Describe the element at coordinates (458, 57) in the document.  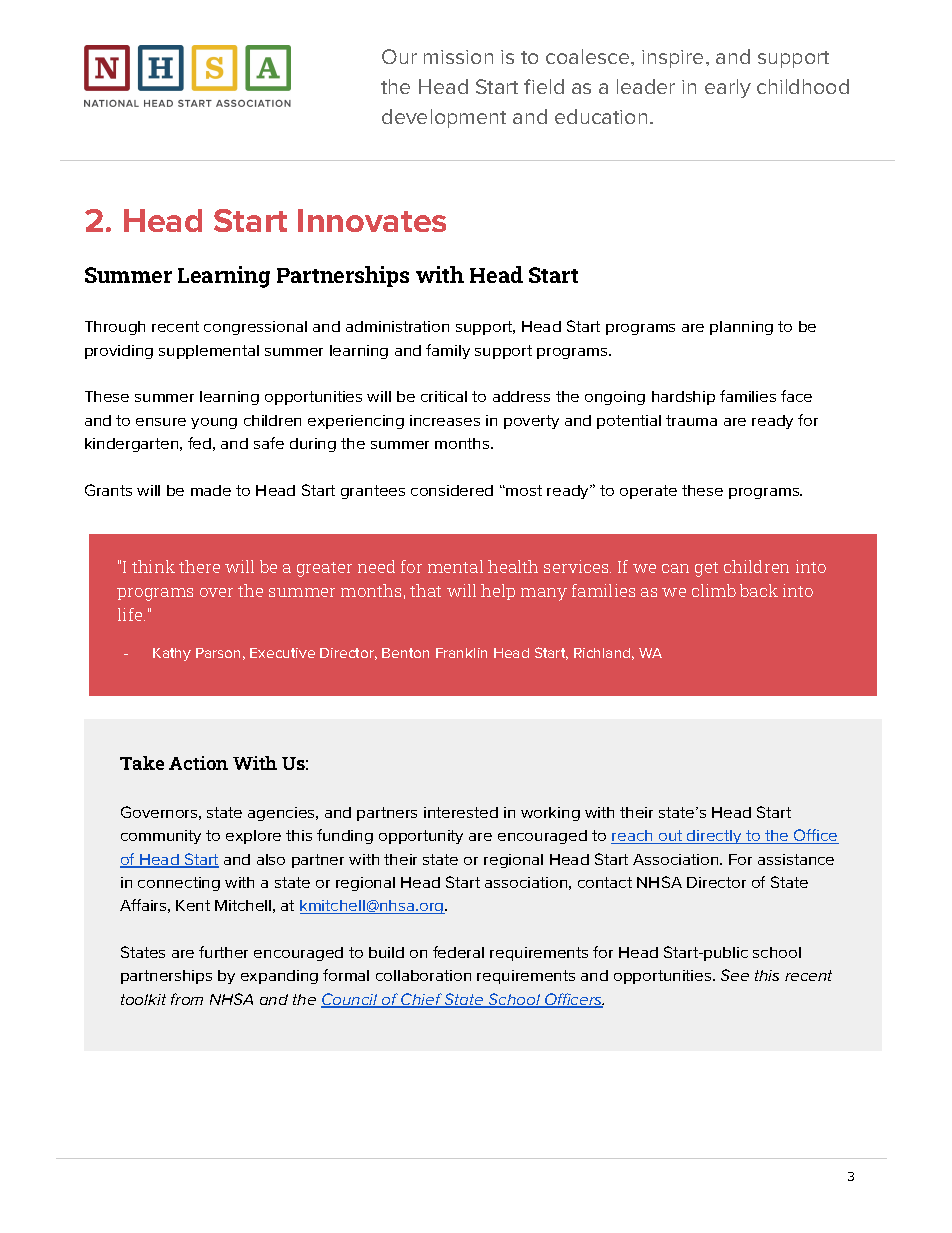
I see `mission` at that location.
